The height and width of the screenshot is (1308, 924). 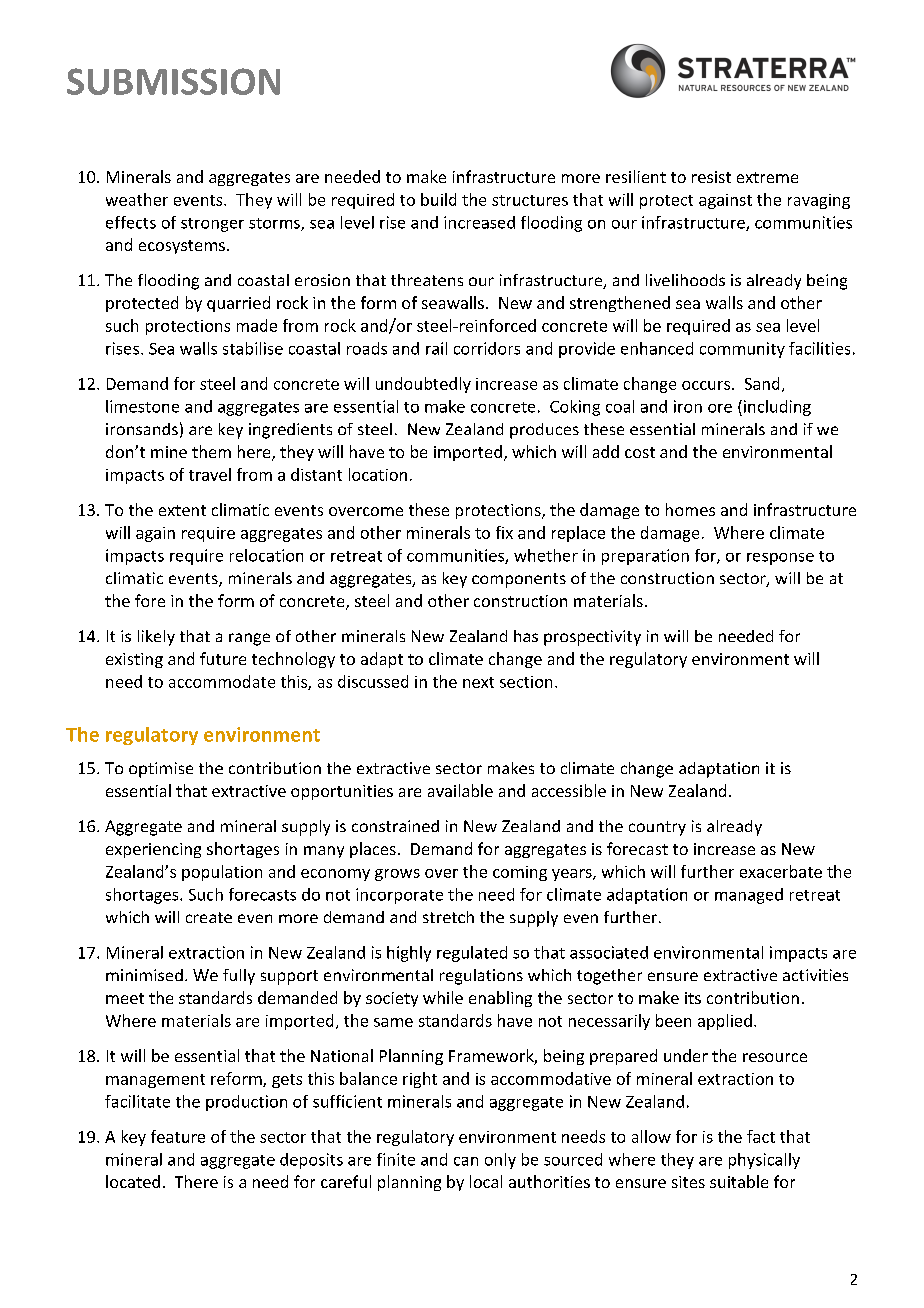 I want to click on feature, so click(x=178, y=1136).
